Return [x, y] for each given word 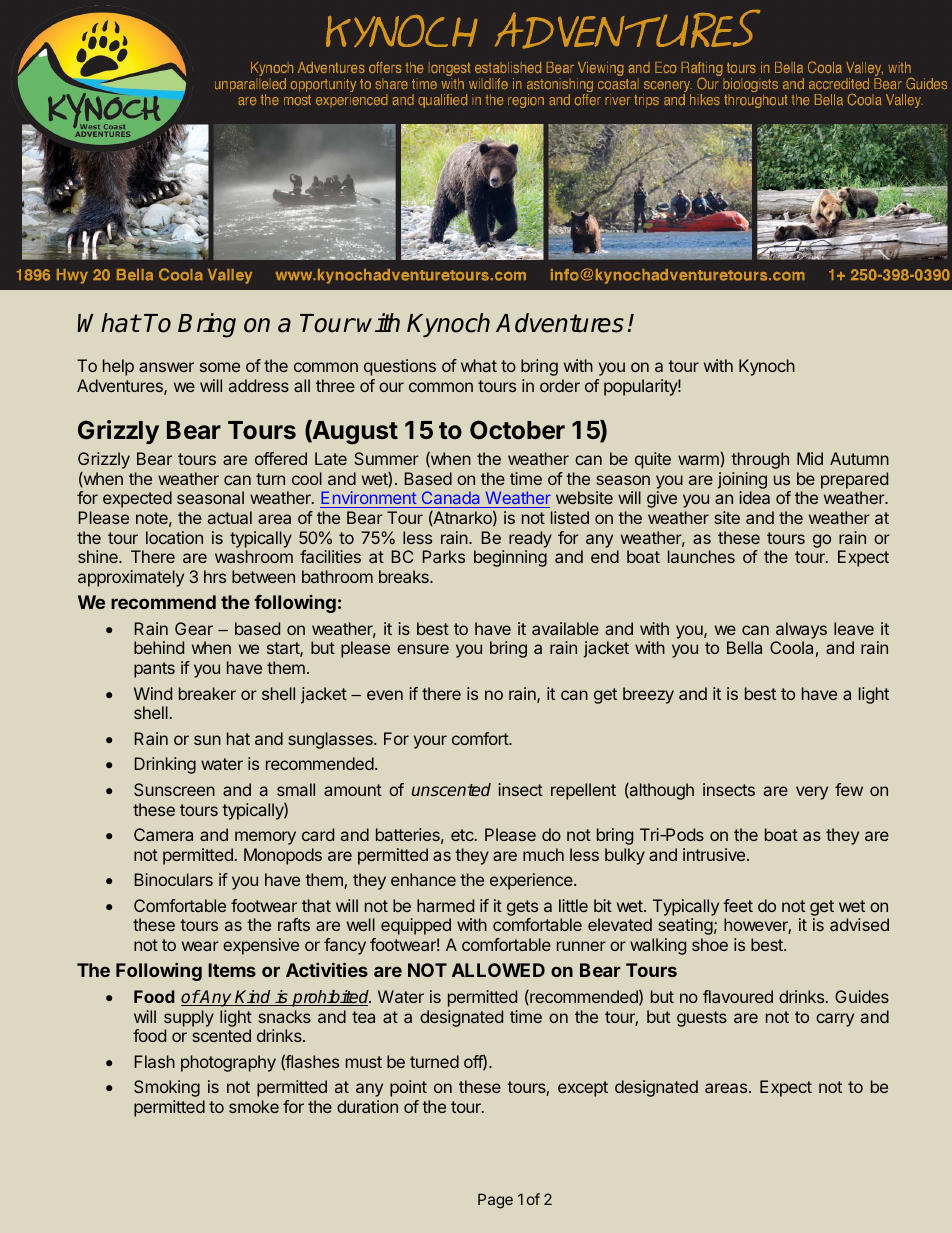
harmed [445, 905]
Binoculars [173, 879]
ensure [423, 649]
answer [166, 367]
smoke [254, 1106]
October [517, 430]
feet [738, 905]
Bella [744, 647]
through [760, 460]
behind [159, 647]
